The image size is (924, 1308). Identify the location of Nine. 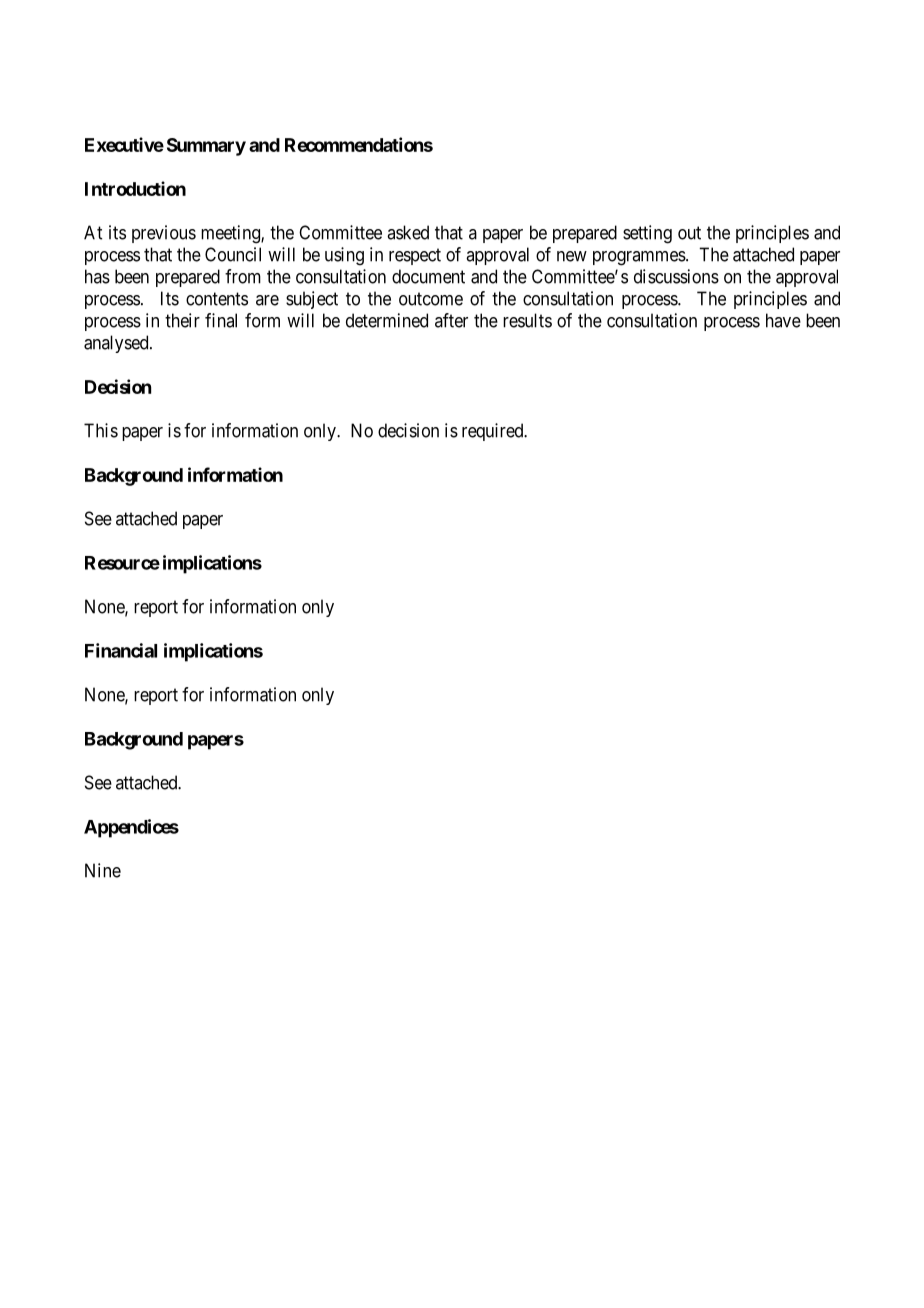
(103, 870).
